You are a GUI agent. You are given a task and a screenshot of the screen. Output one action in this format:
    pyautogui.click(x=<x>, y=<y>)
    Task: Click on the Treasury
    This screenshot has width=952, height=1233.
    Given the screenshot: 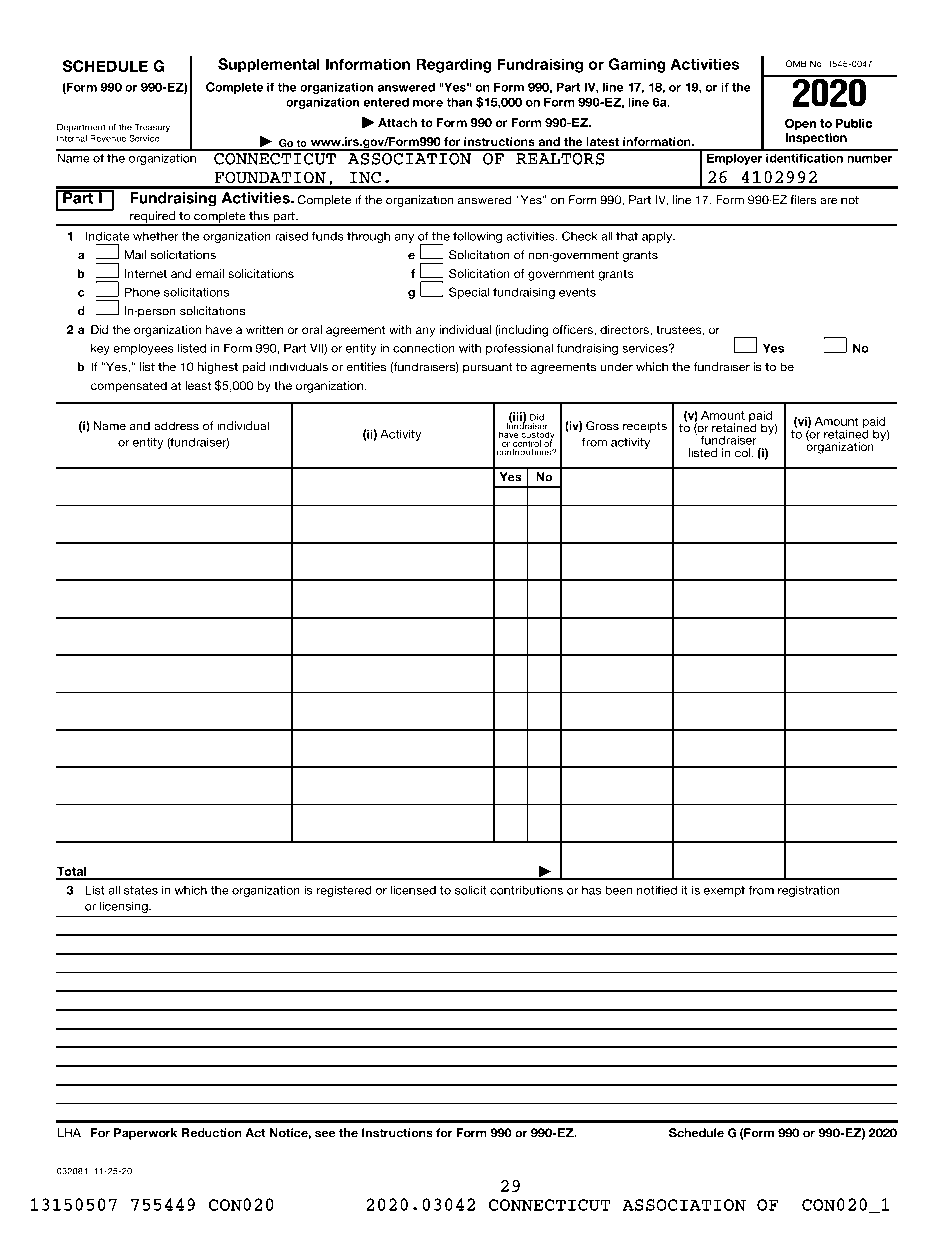 What is the action you would take?
    pyautogui.click(x=152, y=128)
